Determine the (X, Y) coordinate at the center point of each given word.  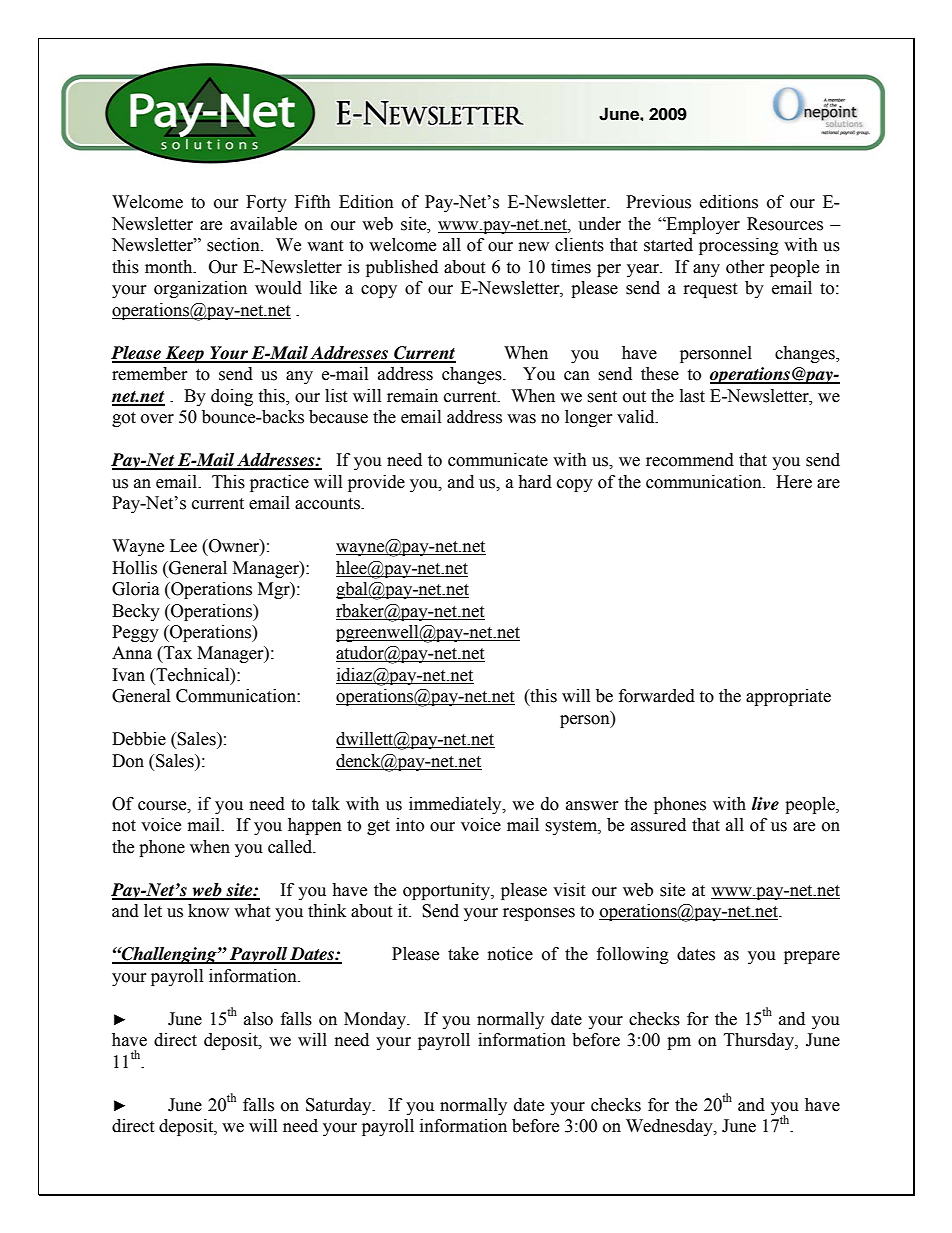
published (402, 268)
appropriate (788, 697)
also (258, 1019)
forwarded (657, 696)
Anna (132, 653)
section (234, 245)
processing (739, 246)
